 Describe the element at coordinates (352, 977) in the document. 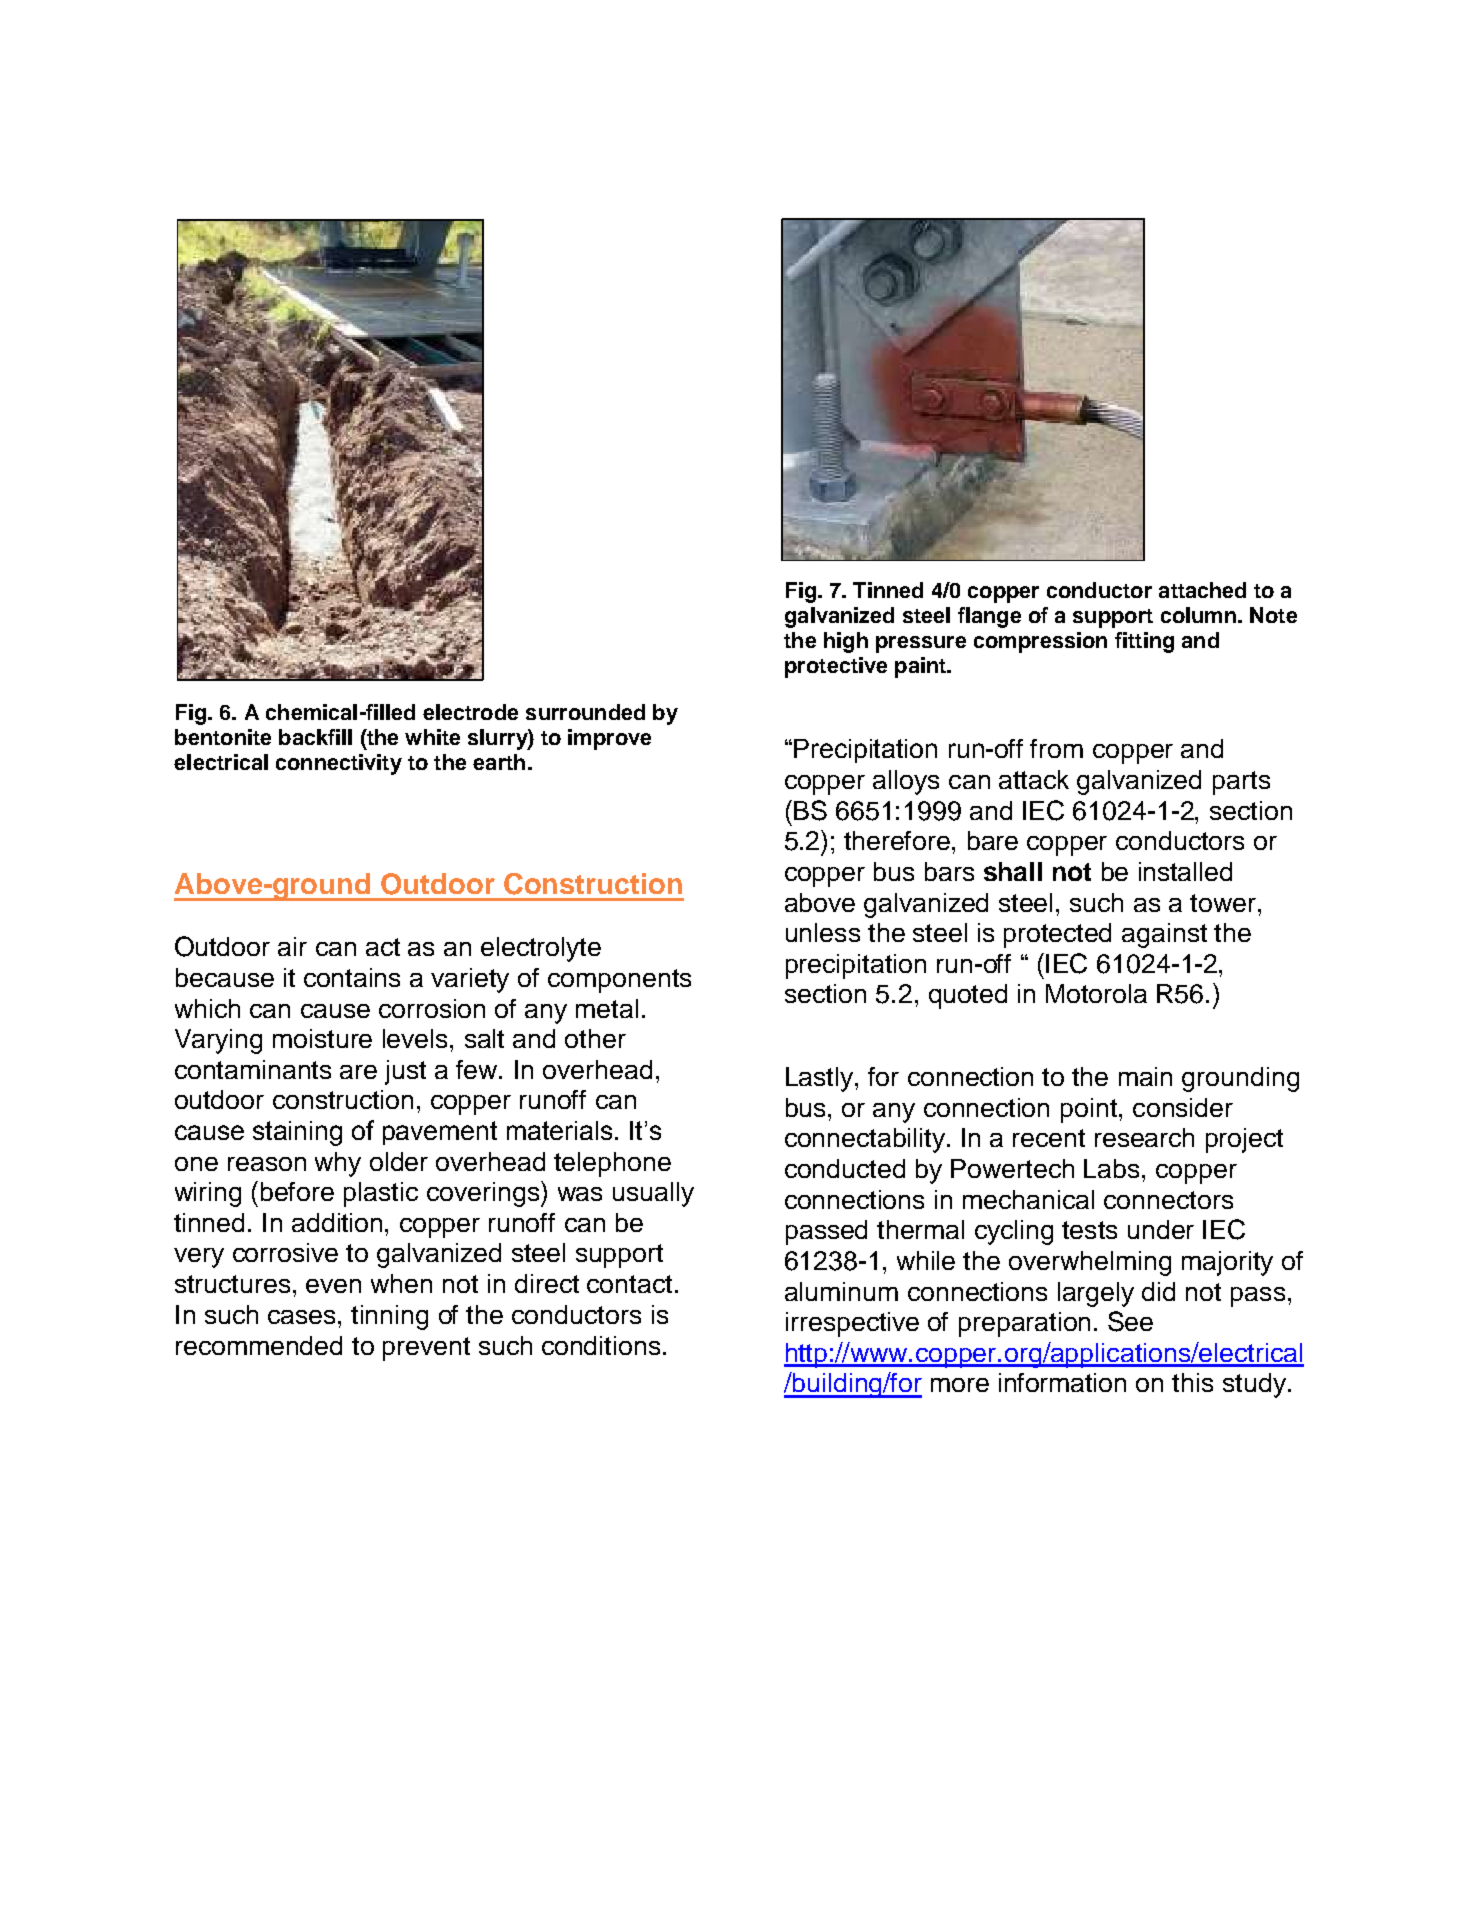

I see `contains` at that location.
